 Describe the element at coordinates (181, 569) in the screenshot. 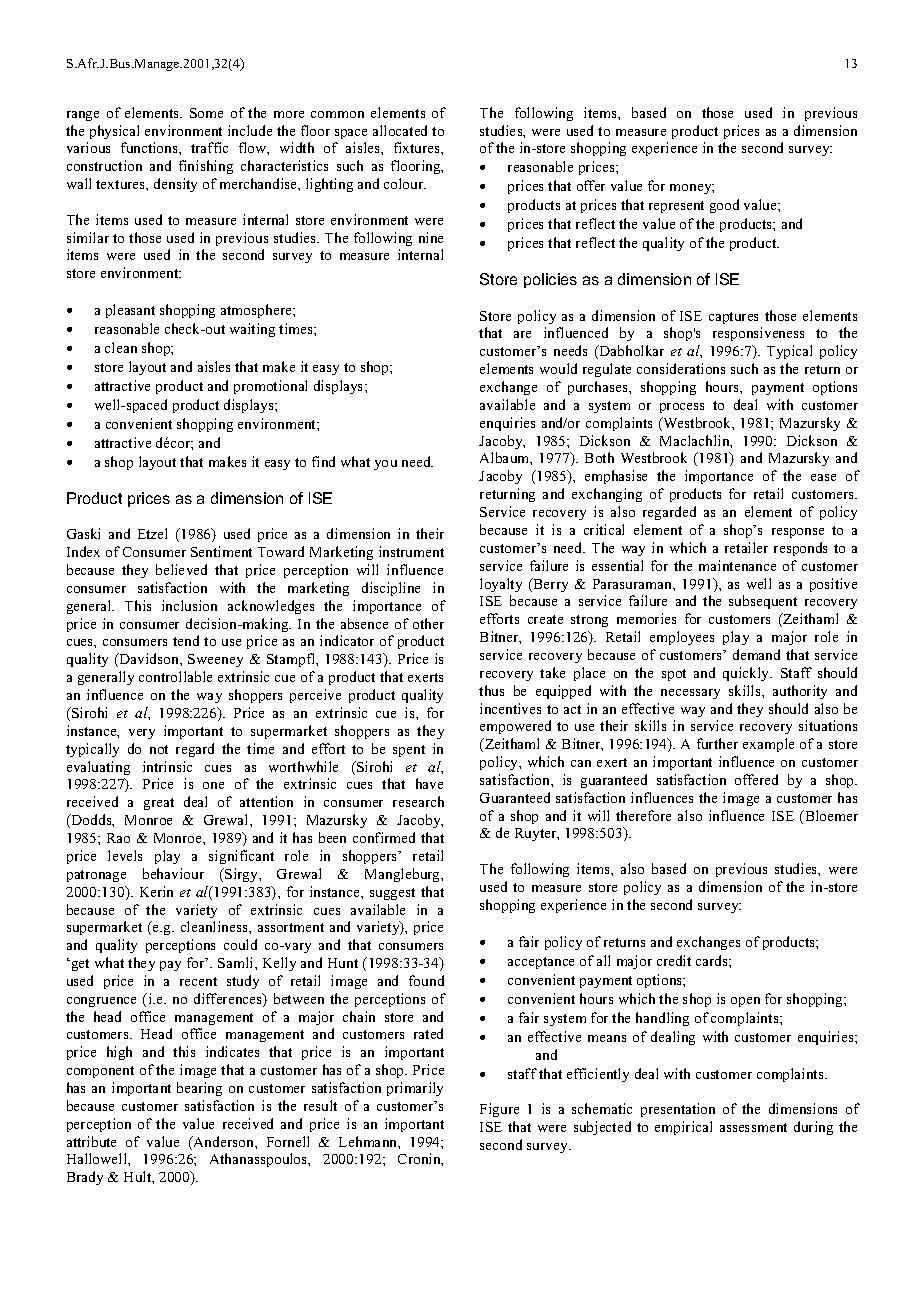

I see `believed` at that location.
